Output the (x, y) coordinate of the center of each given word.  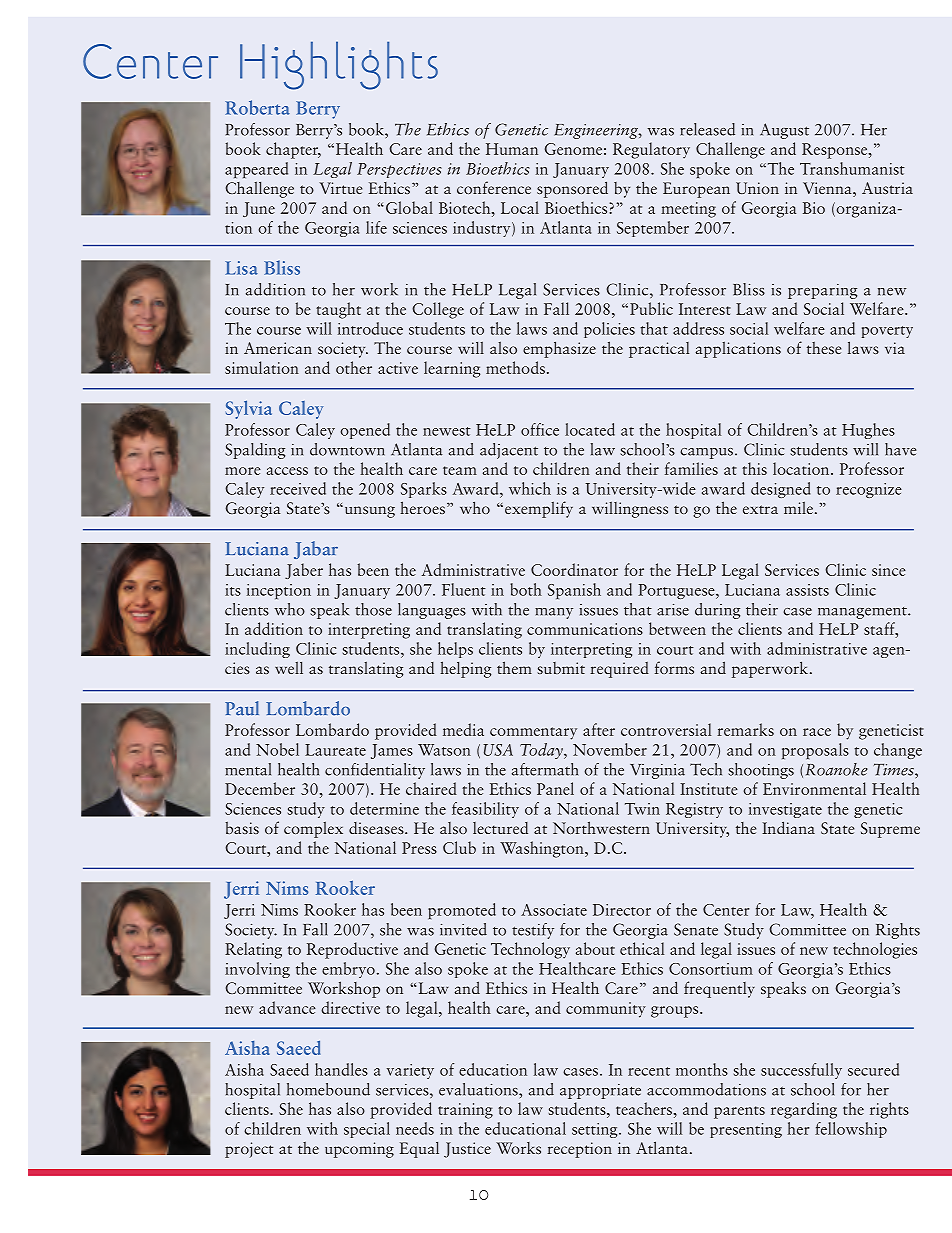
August (784, 131)
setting (596, 1130)
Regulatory (651, 150)
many (554, 613)
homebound (328, 1089)
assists (807, 590)
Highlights (339, 65)
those (373, 609)
